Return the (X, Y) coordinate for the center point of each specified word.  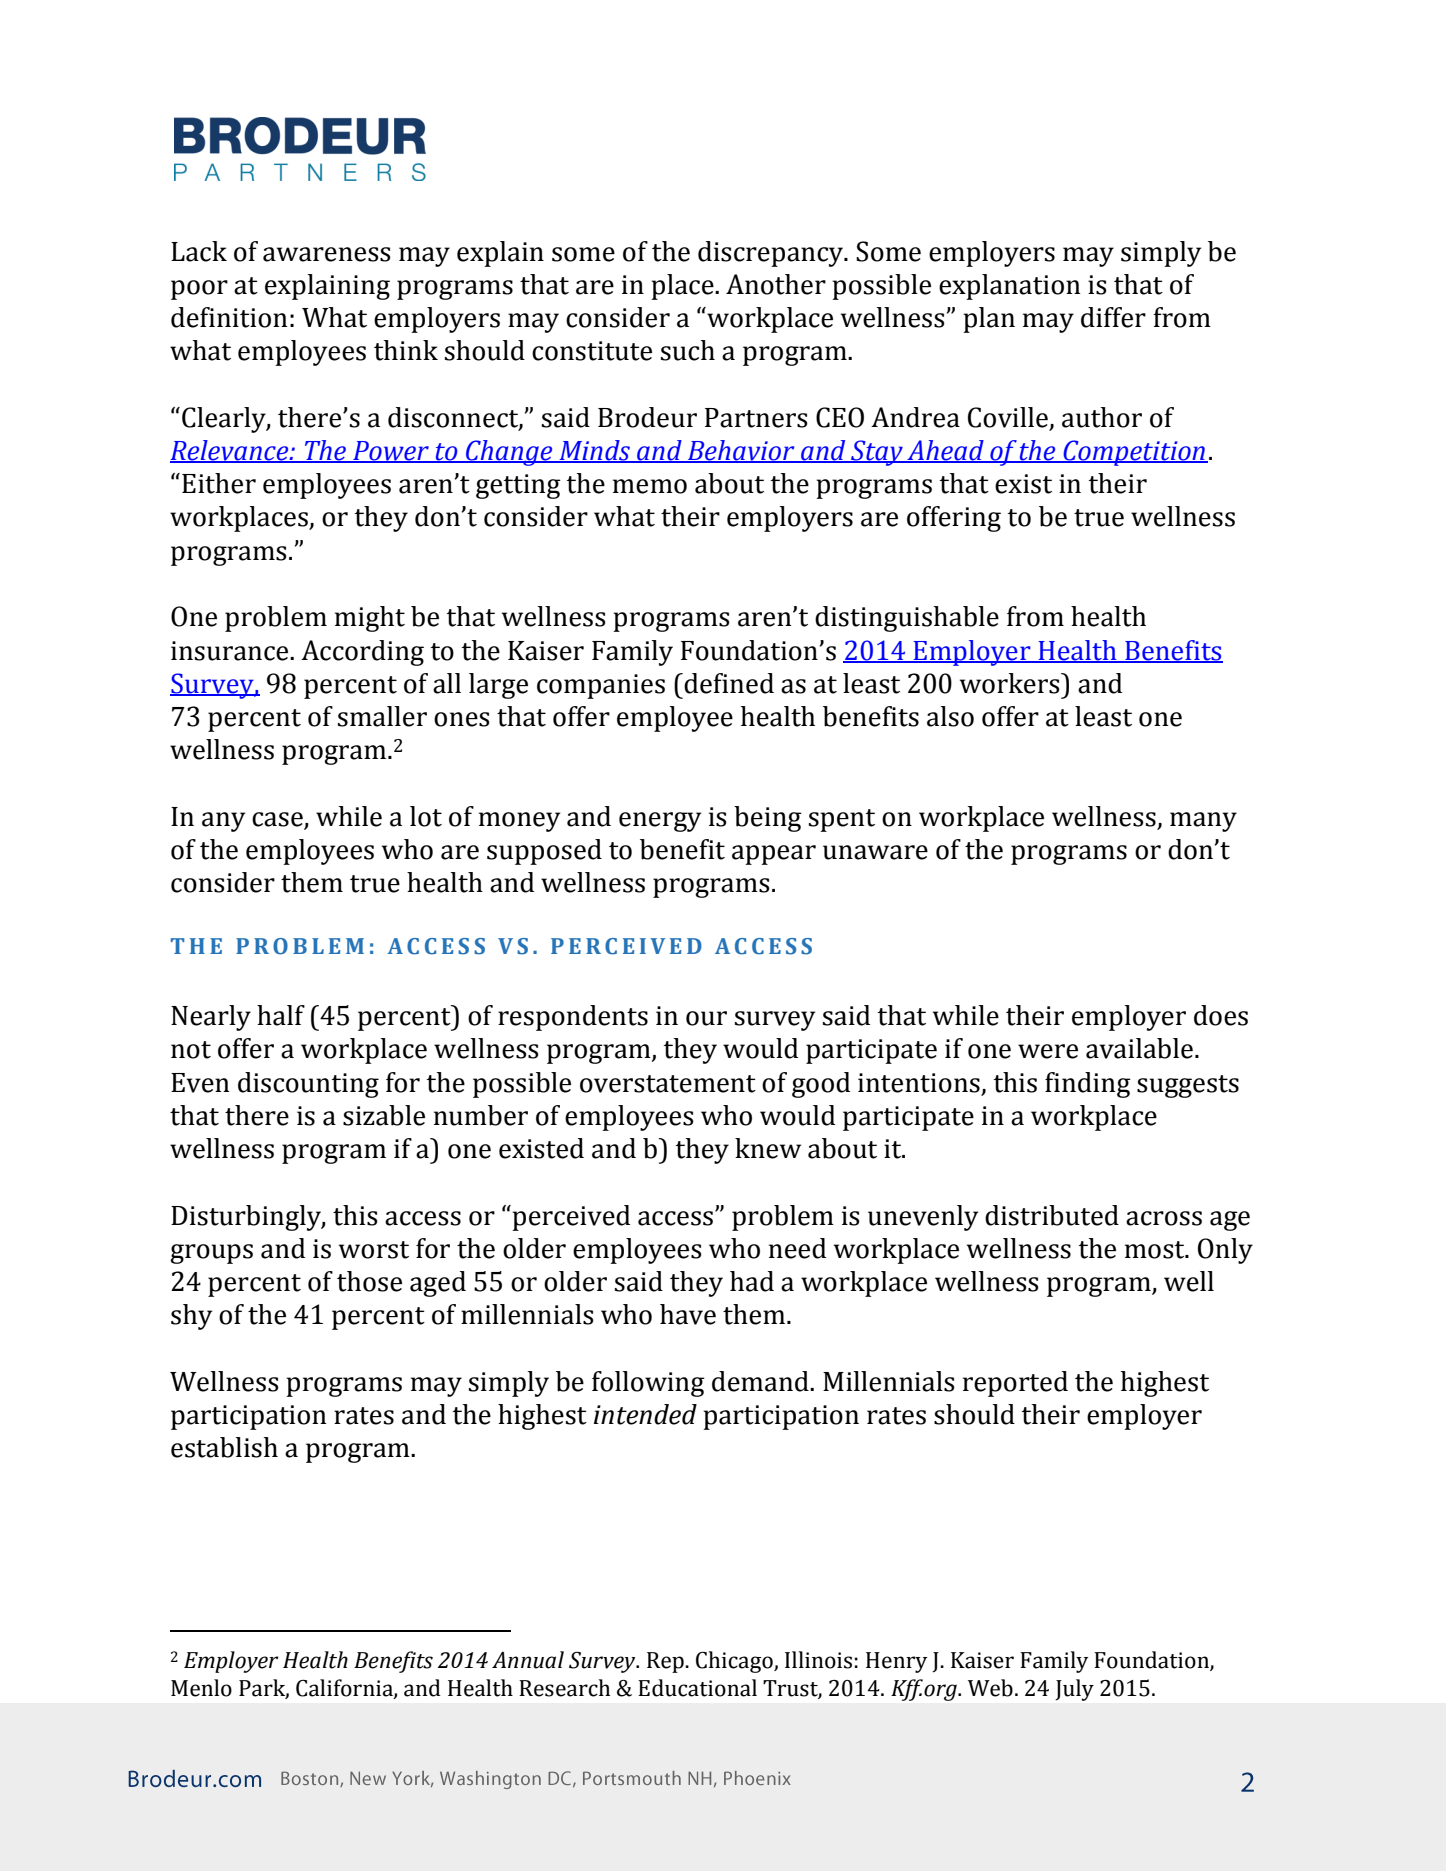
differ (1113, 317)
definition (229, 317)
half (281, 1015)
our (706, 1018)
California (345, 1688)
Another (776, 284)
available (1139, 1048)
